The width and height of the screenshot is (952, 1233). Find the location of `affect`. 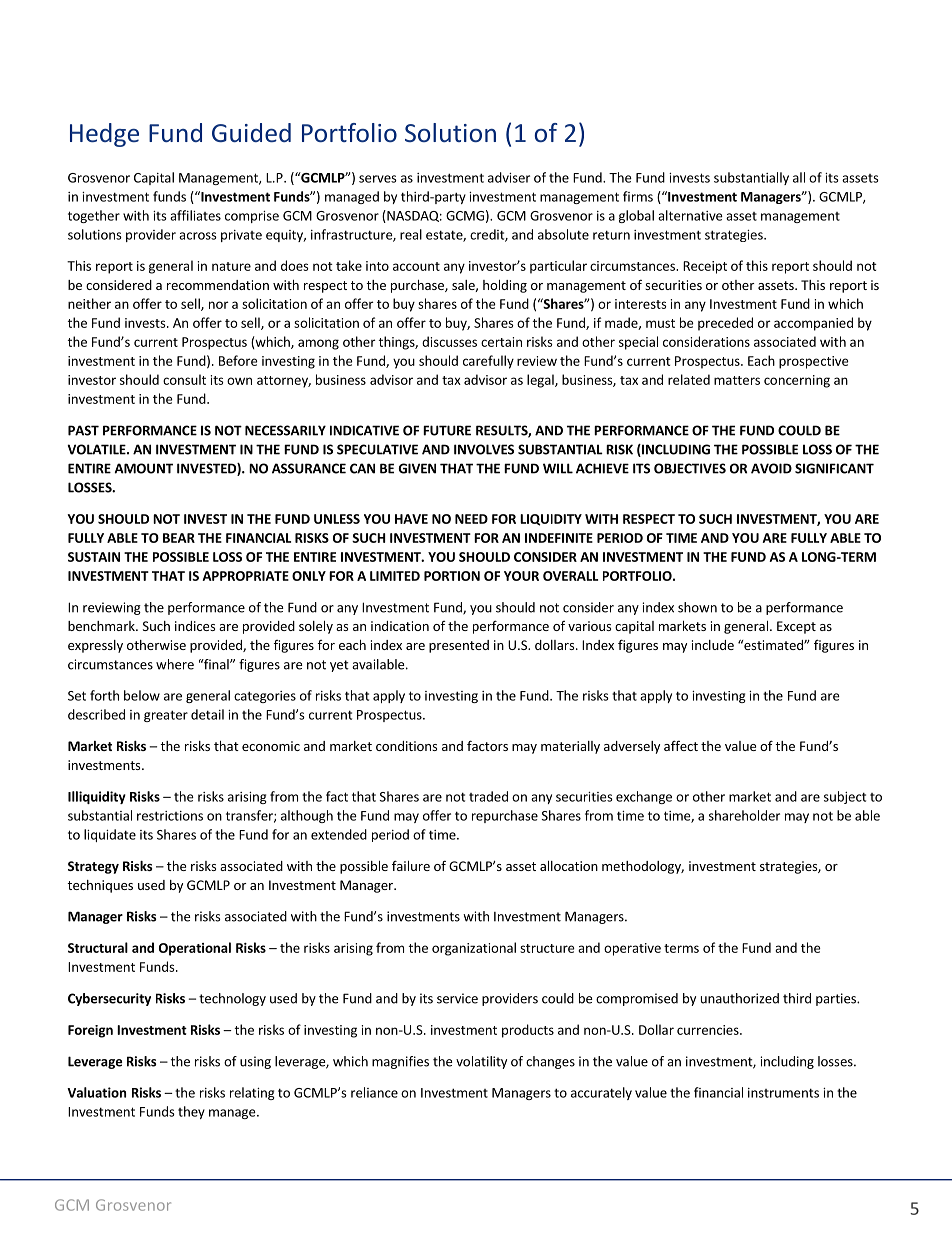

affect is located at coordinates (681, 745).
